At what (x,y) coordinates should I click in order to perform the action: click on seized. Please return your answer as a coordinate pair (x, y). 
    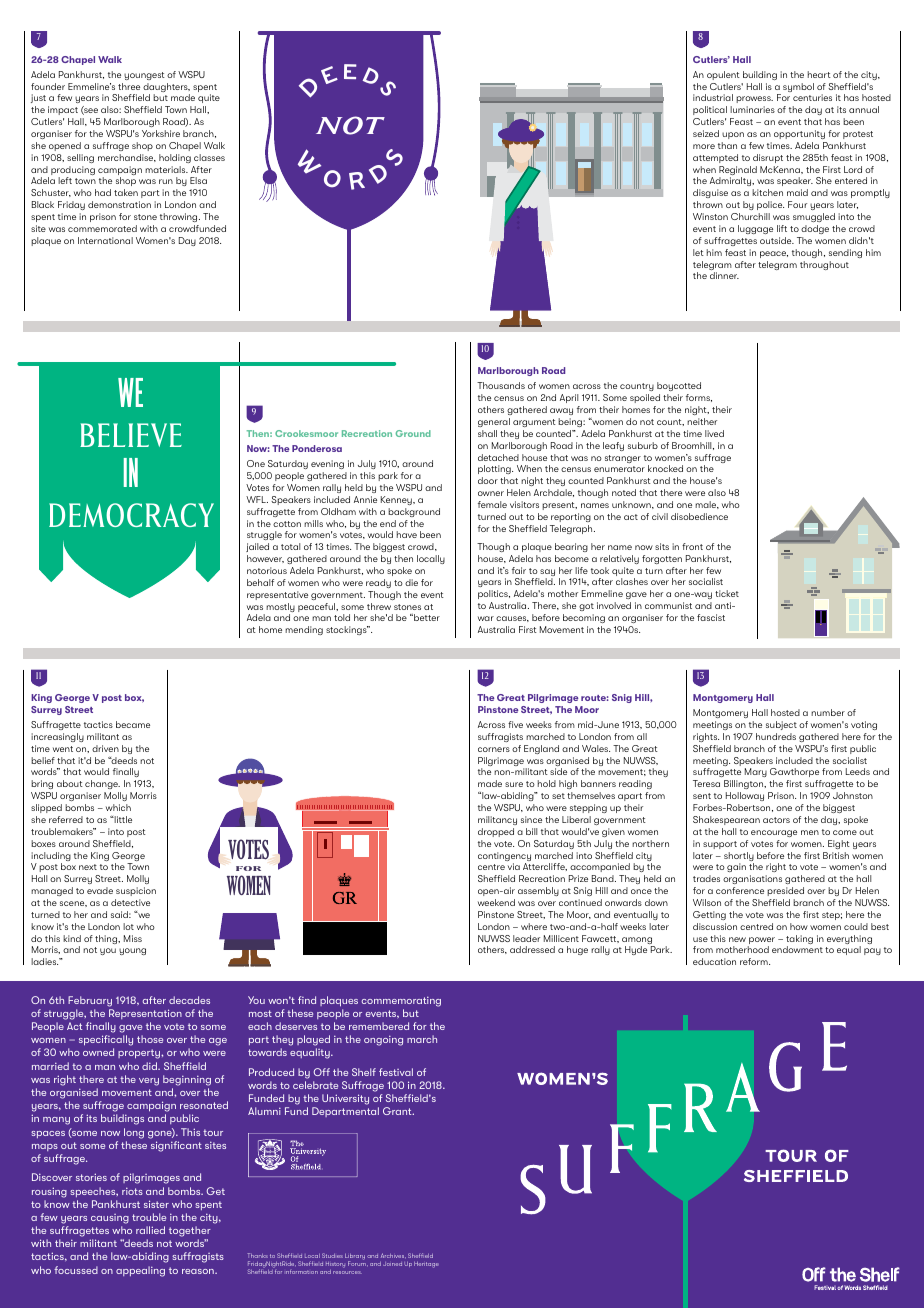
    Looking at the image, I should click on (706, 133).
